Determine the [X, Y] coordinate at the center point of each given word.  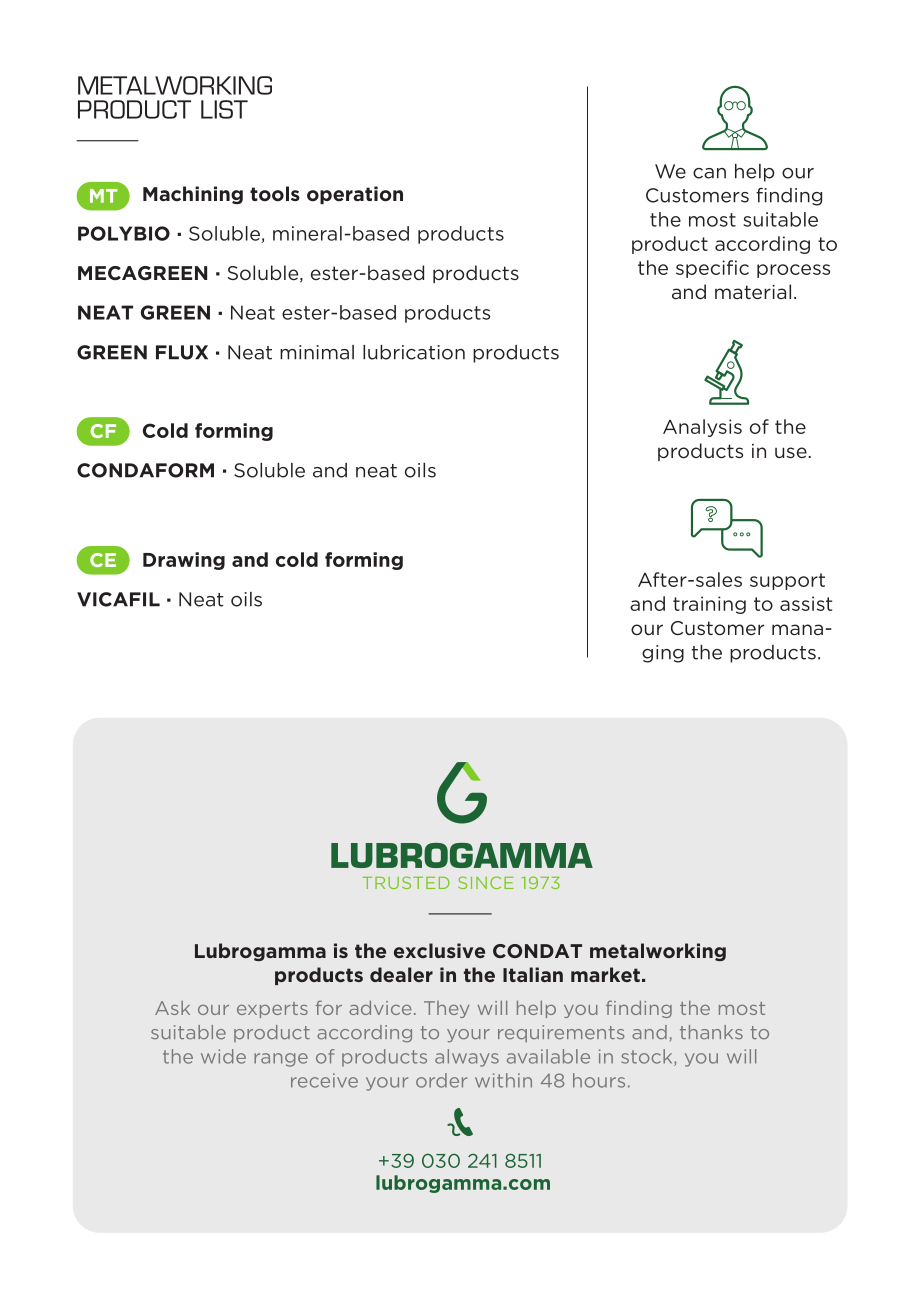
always [467, 1058]
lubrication [414, 352]
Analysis [702, 428]
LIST [224, 109]
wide [223, 1056]
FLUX [182, 352]
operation [355, 195]
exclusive [439, 950]
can [709, 173]
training [709, 605]
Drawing [184, 561]
